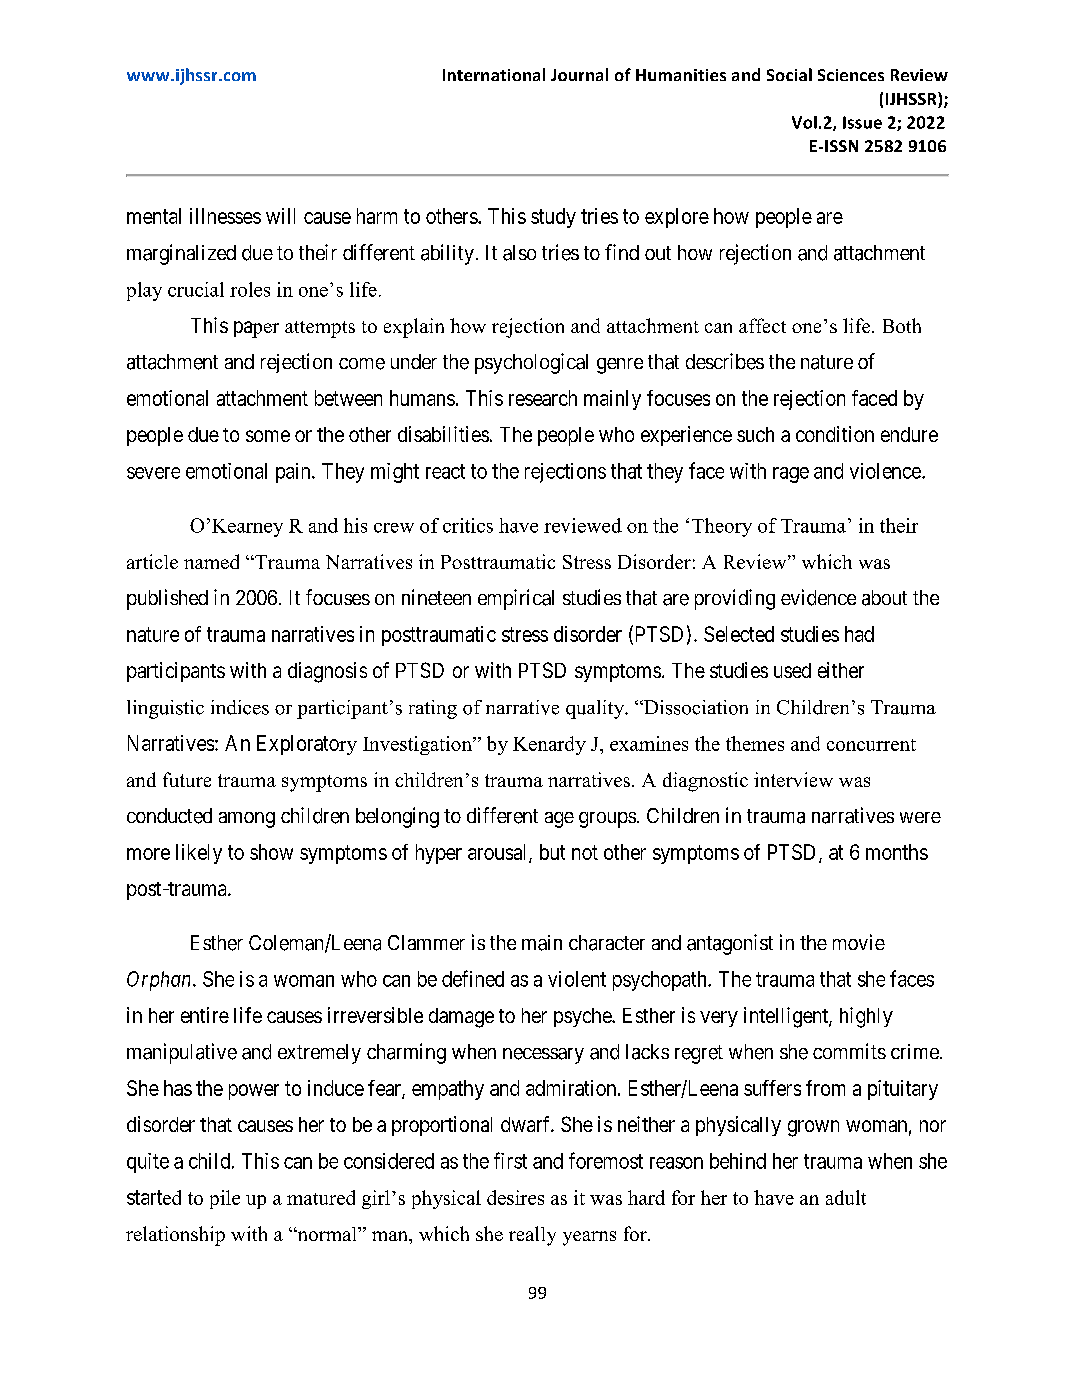 The height and width of the image is (1391, 1075). I want to click on used, so click(792, 670).
